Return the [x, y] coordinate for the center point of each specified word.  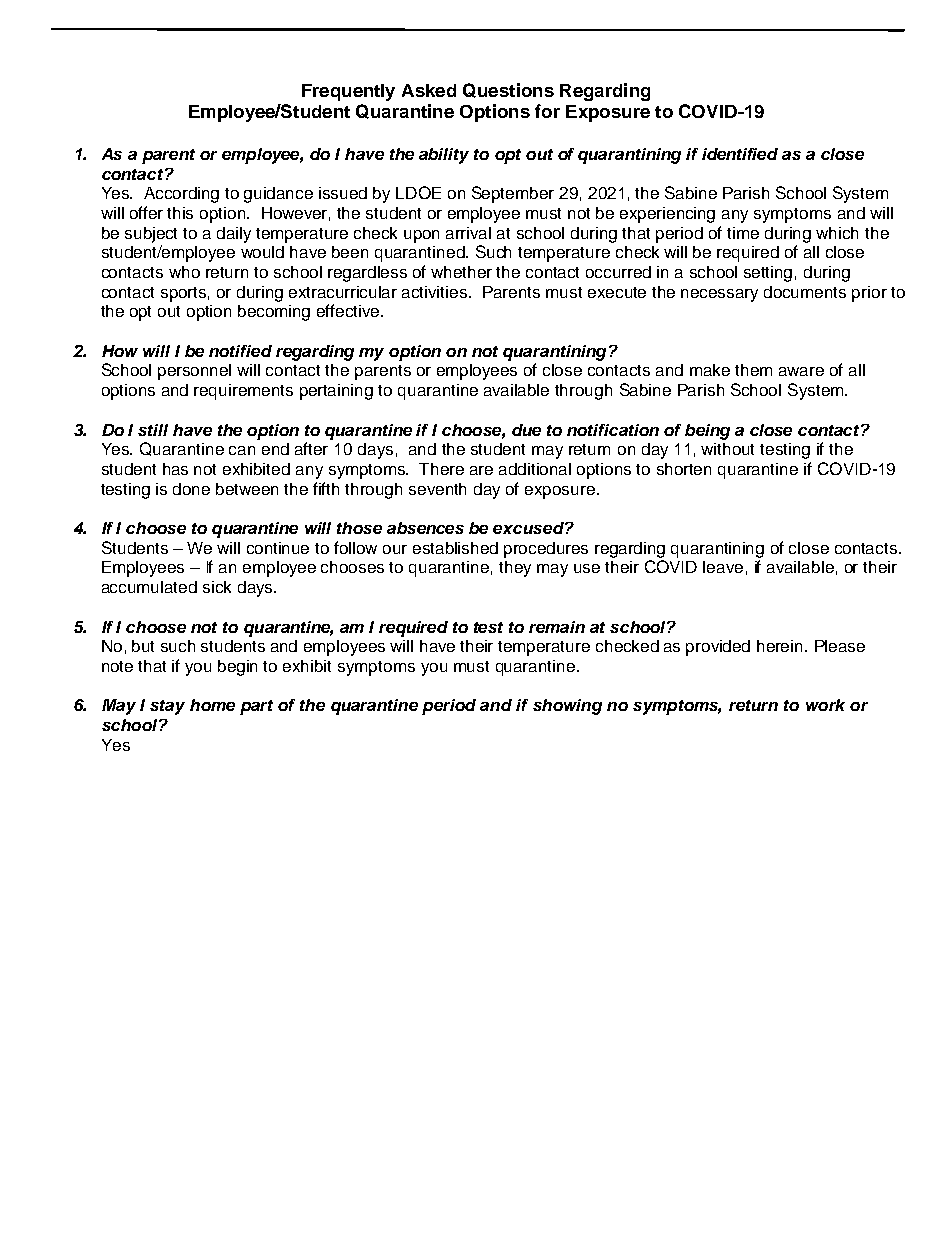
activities [436, 292]
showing [567, 707]
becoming [274, 313]
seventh [437, 489]
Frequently [348, 92]
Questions [508, 90]
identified [740, 154]
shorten [684, 469]
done [191, 489]
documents [805, 292]
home [212, 705]
